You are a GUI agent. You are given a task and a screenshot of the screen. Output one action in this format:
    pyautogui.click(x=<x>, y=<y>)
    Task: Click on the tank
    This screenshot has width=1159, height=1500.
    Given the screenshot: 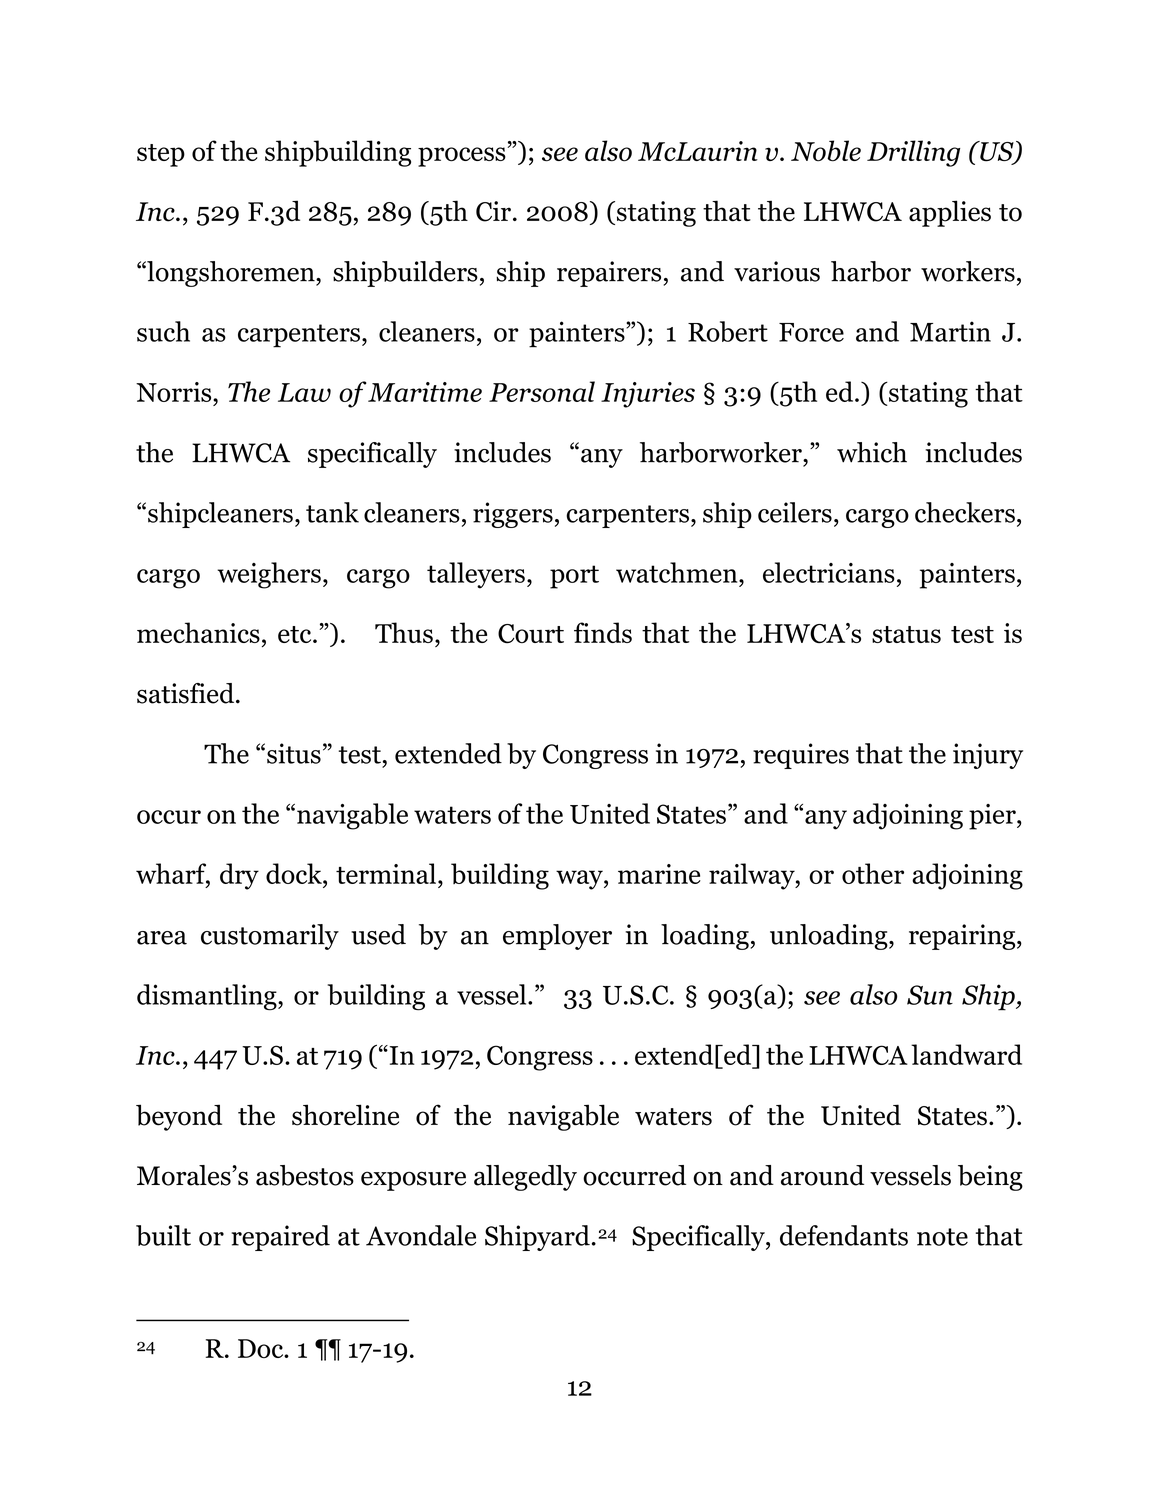 What is the action you would take?
    pyautogui.click(x=332, y=512)
